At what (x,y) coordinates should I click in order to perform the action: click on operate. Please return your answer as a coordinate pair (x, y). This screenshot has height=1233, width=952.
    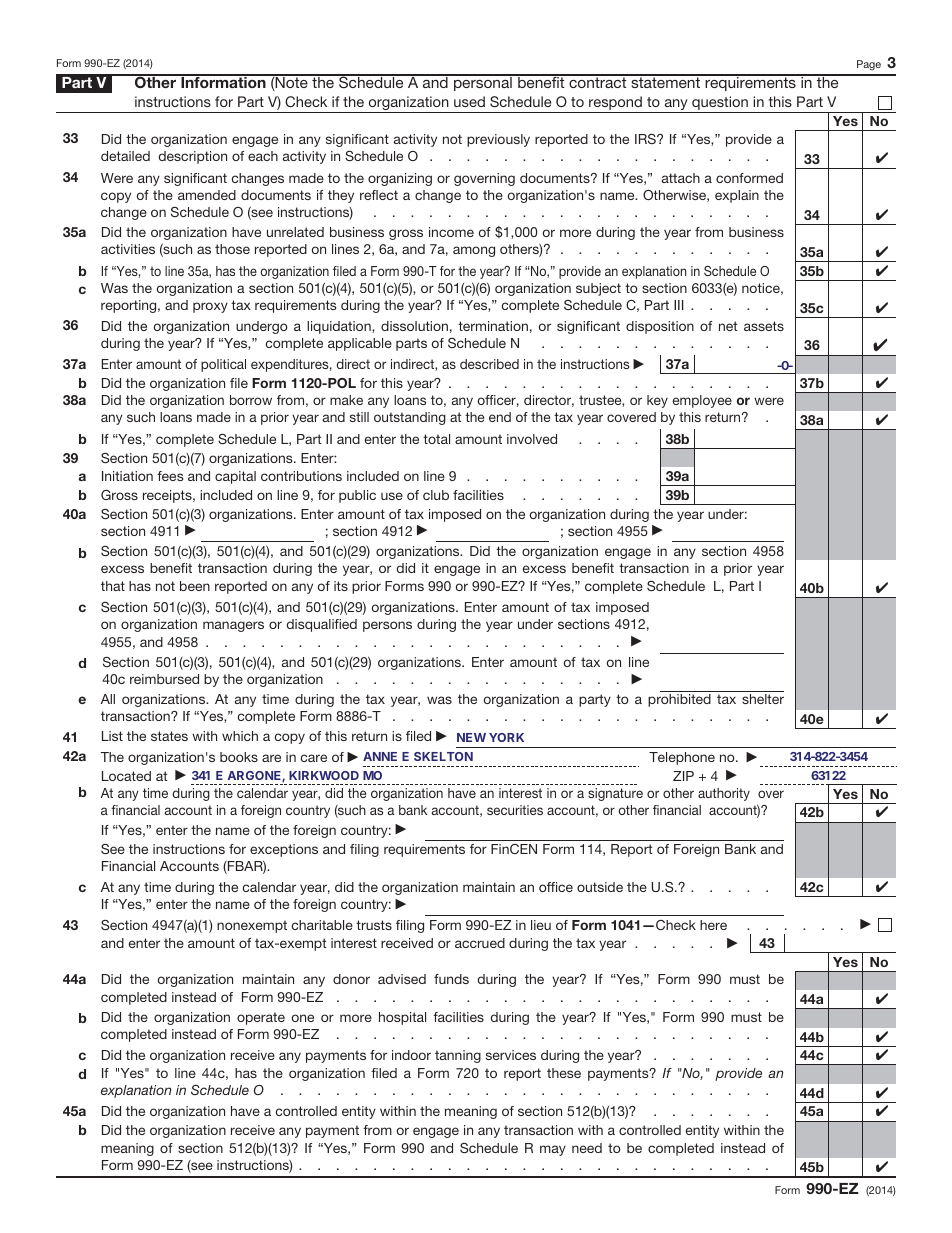
    Looking at the image, I should click on (261, 1018).
